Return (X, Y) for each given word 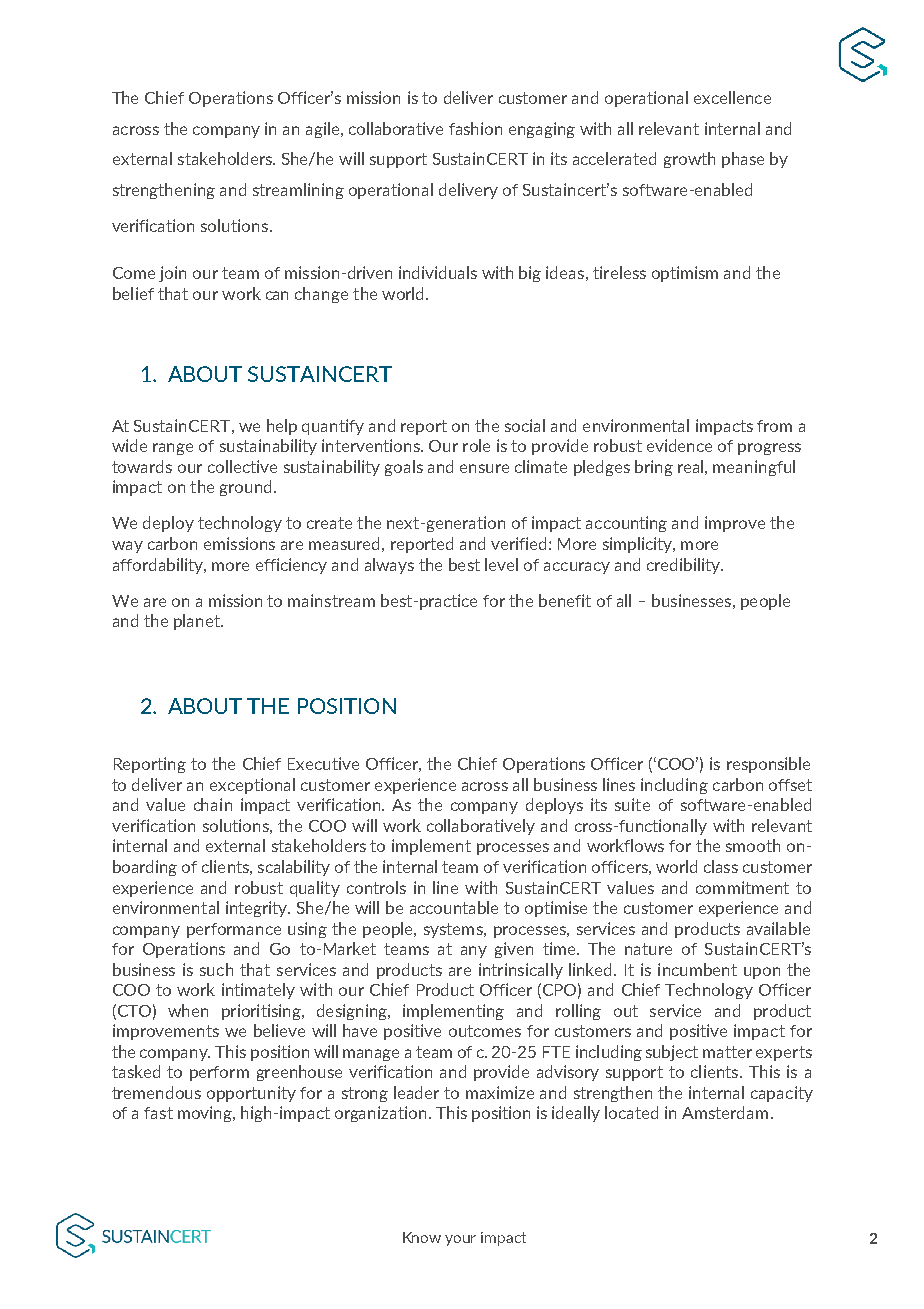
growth (689, 160)
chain (213, 804)
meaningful (754, 468)
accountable (454, 907)
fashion (475, 128)
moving (206, 1114)
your (460, 1240)
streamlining (298, 191)
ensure (484, 468)
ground (245, 488)
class (721, 866)
